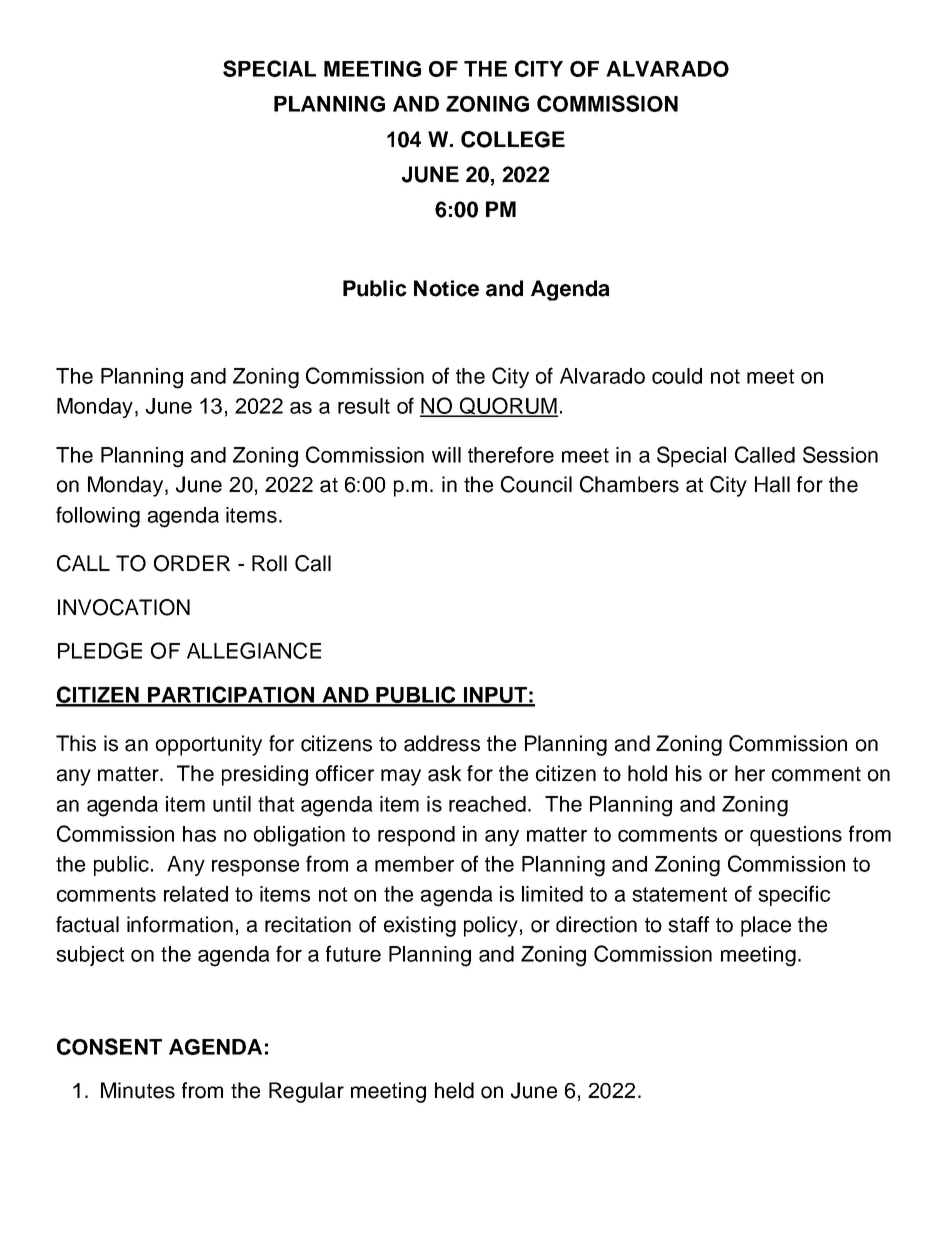  Describe the element at coordinates (442, 743) in the screenshot. I see `address` at that location.
